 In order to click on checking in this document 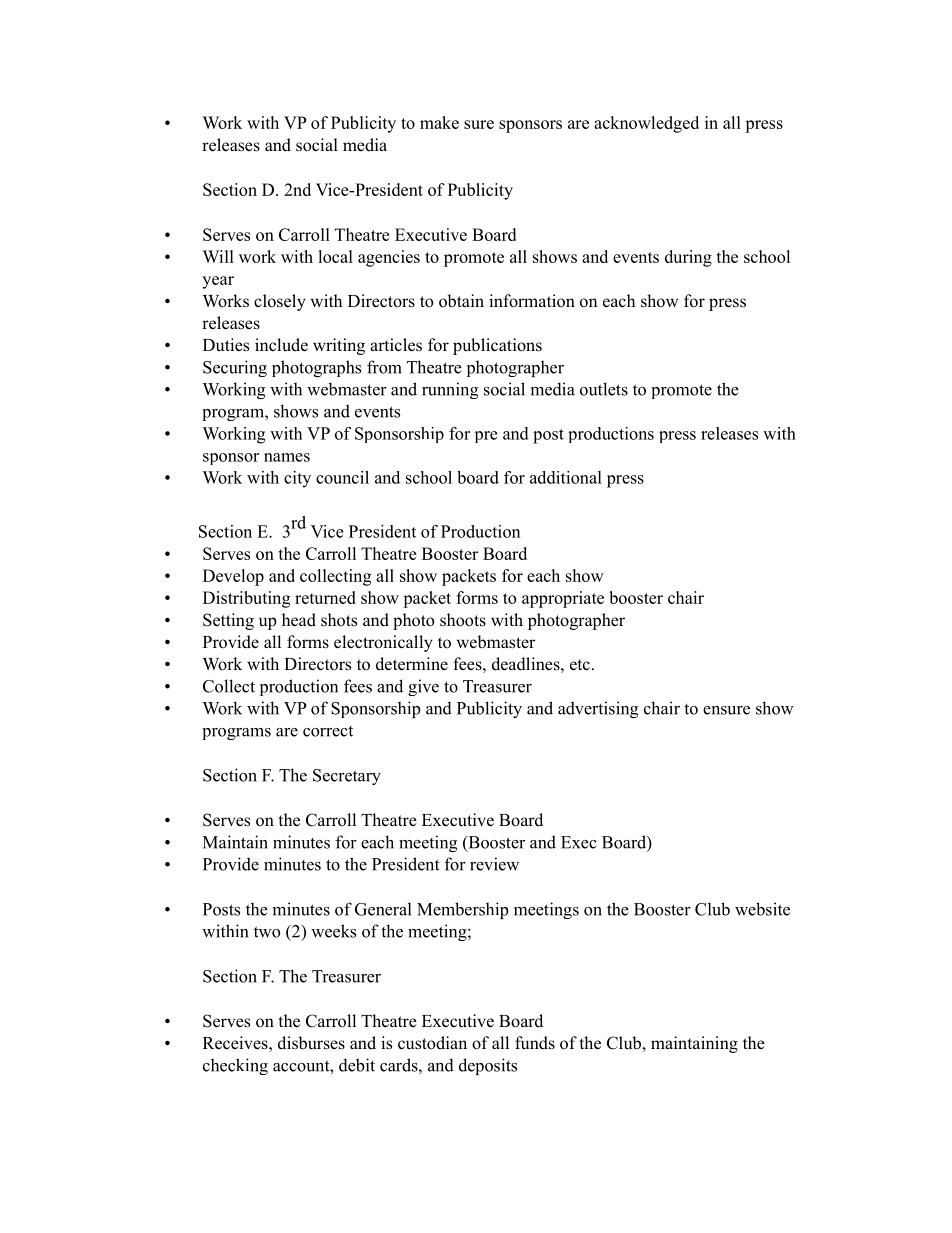, I will do `click(235, 1066)`.
